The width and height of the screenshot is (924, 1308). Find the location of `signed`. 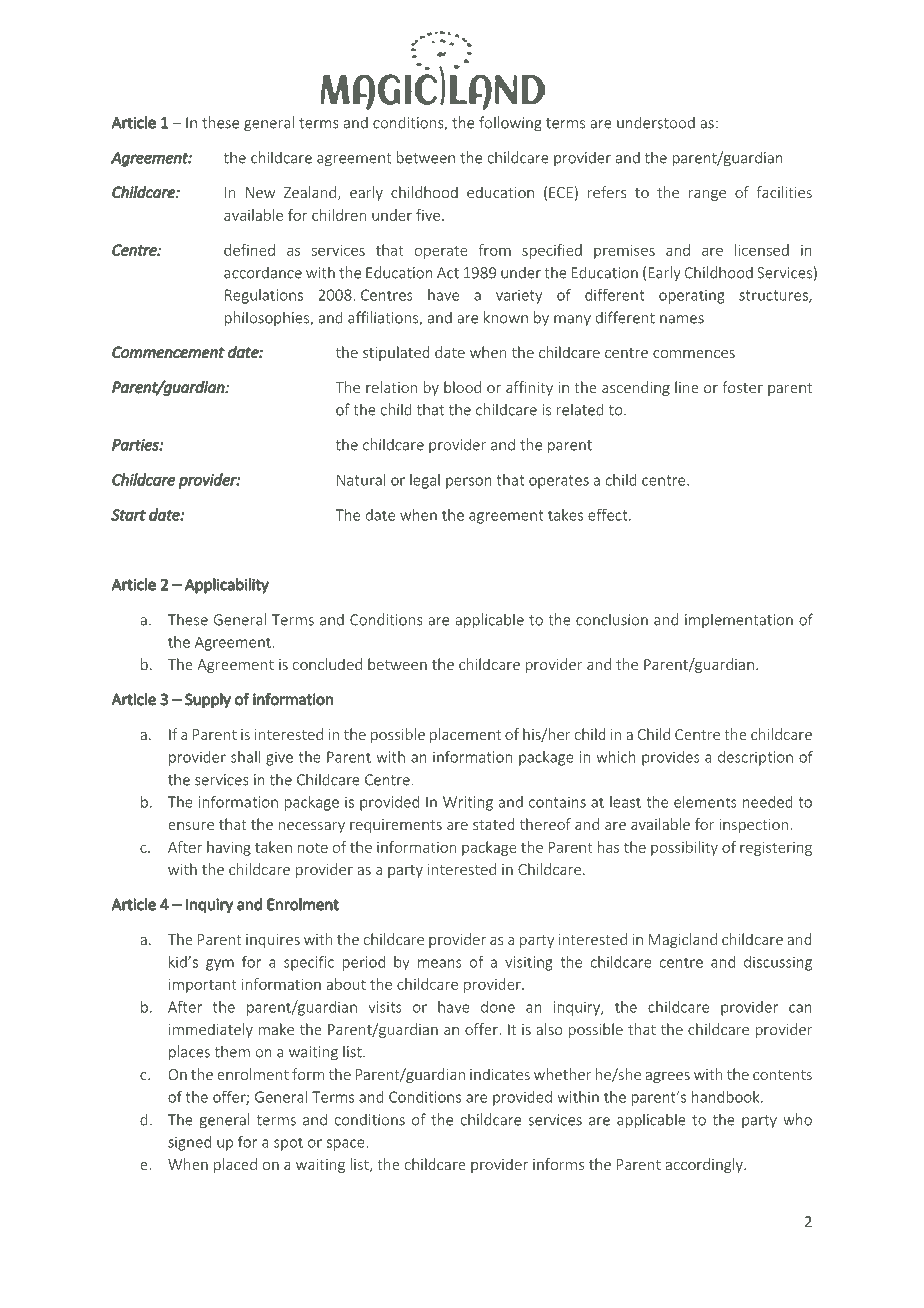

signed is located at coordinates (189, 1143).
